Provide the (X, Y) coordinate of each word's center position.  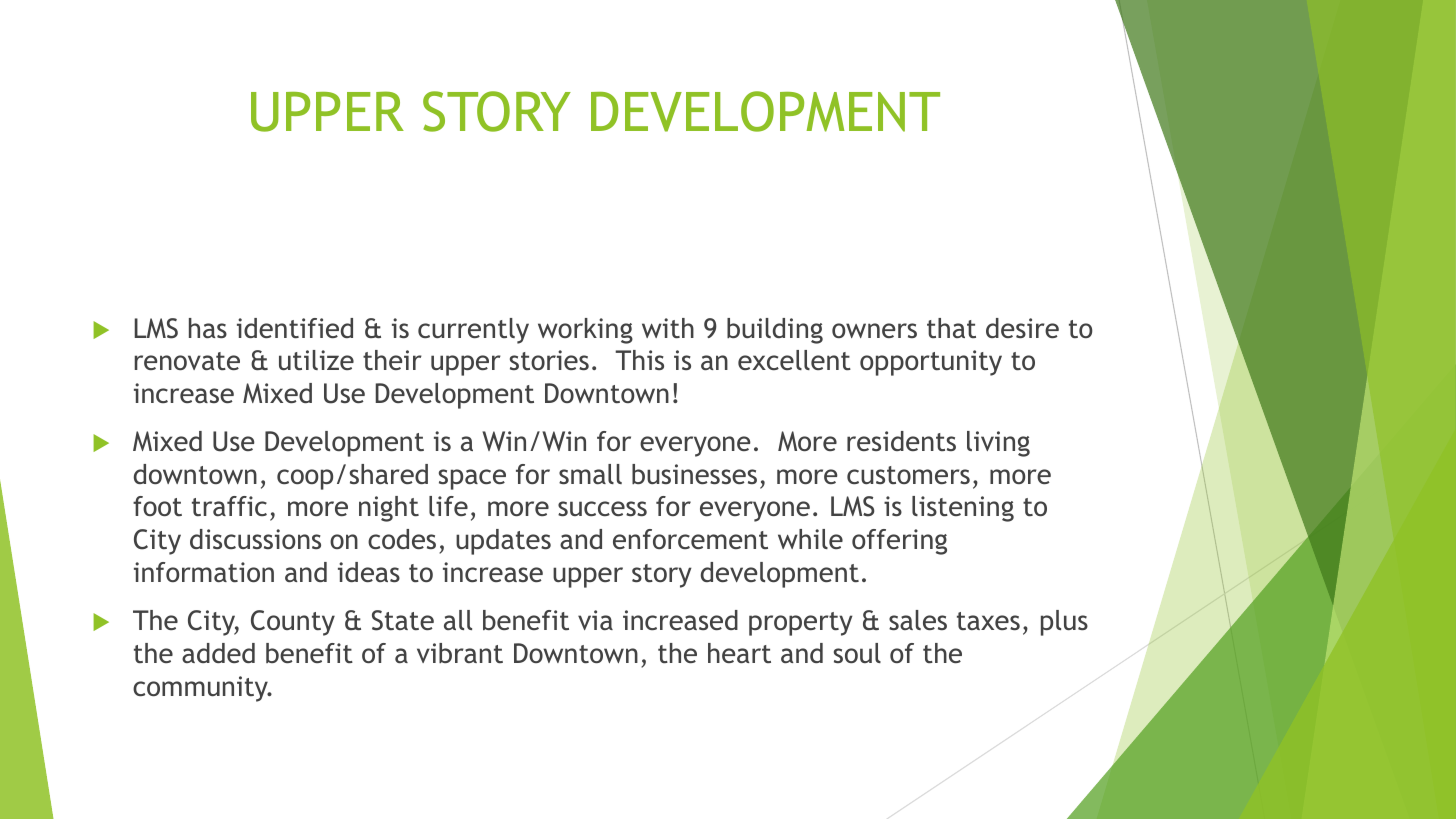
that (951, 328)
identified (295, 328)
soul (857, 653)
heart (739, 653)
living (998, 444)
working (585, 331)
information (204, 572)
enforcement (690, 539)
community (201, 689)
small (590, 474)
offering (899, 542)
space (472, 479)
